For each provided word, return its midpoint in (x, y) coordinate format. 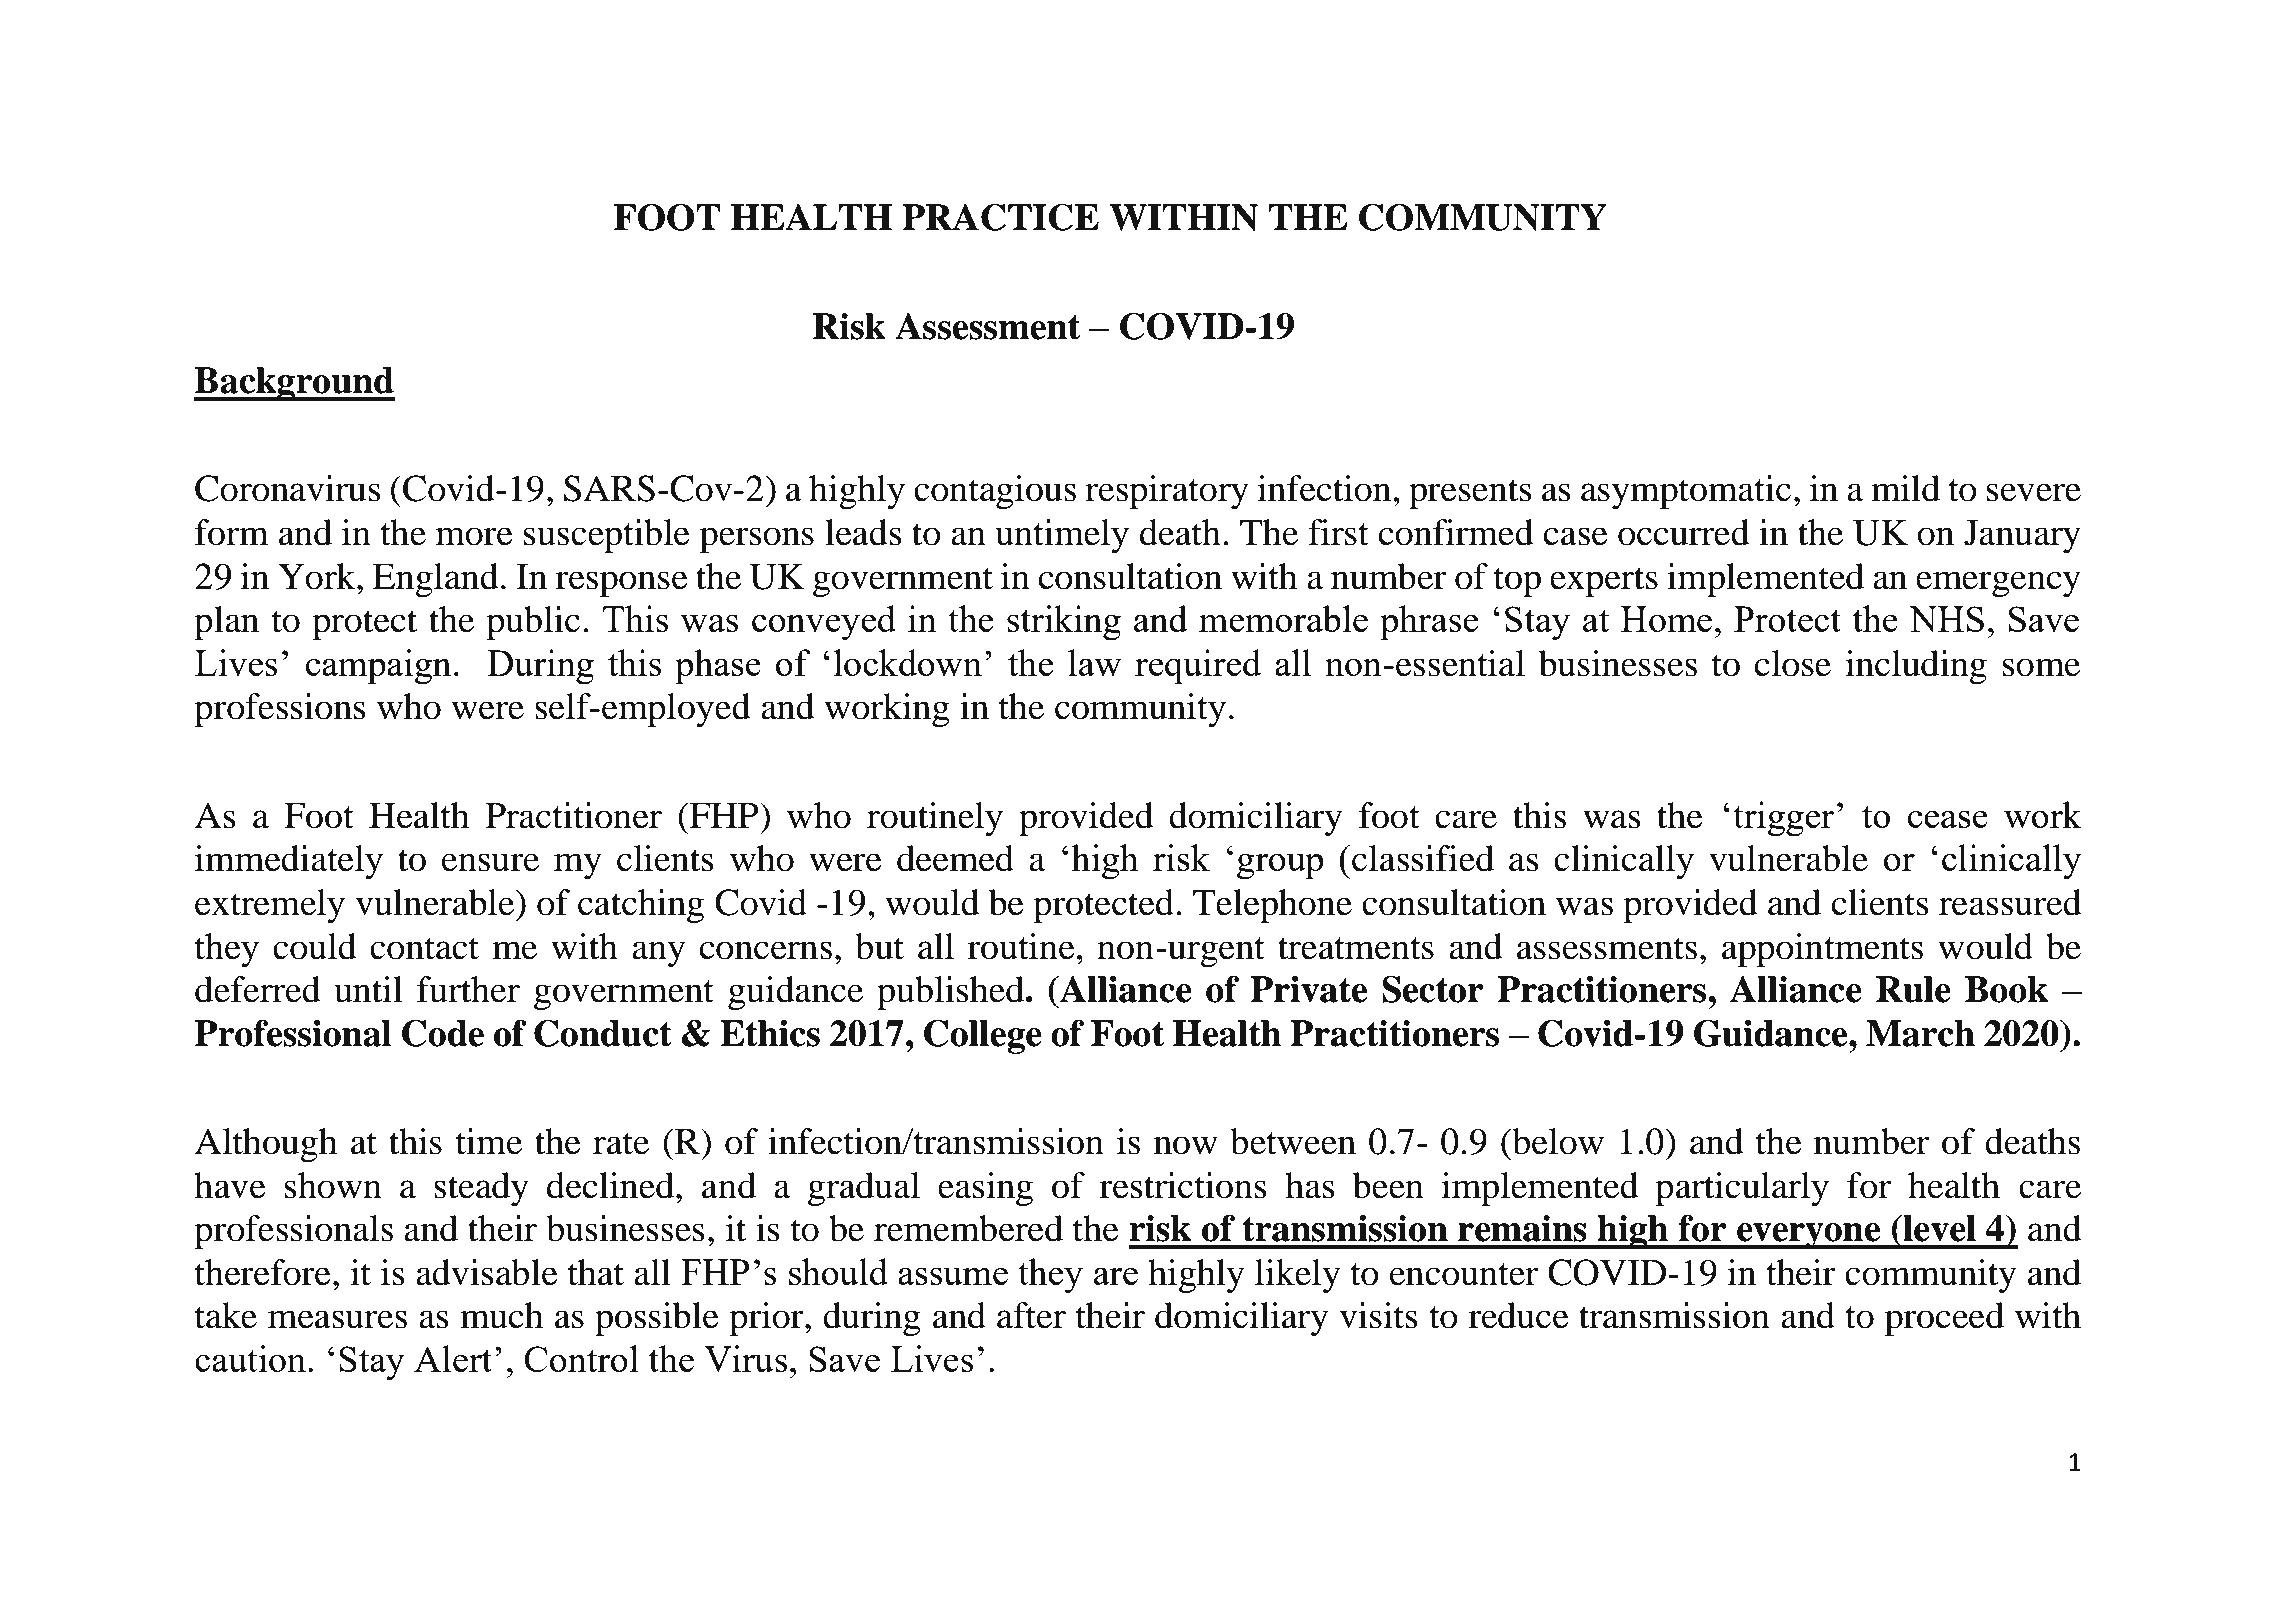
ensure (490, 862)
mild (1905, 488)
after (1031, 1315)
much (501, 1315)
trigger (1783, 819)
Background (294, 384)
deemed (955, 858)
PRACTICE (1000, 217)
